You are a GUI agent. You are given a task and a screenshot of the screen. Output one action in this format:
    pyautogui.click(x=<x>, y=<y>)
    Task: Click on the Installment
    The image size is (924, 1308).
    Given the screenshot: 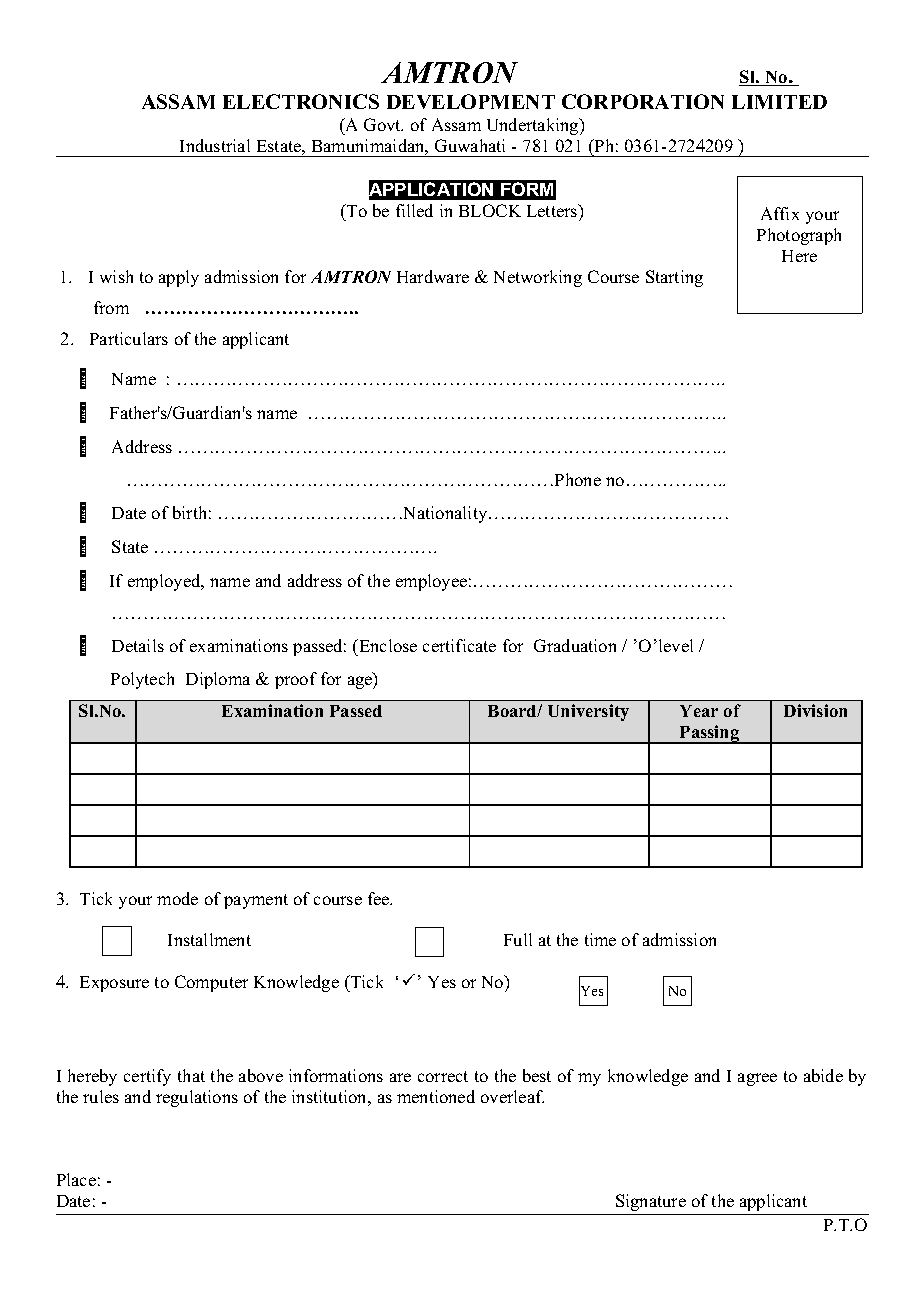 What is the action you would take?
    pyautogui.click(x=209, y=939)
